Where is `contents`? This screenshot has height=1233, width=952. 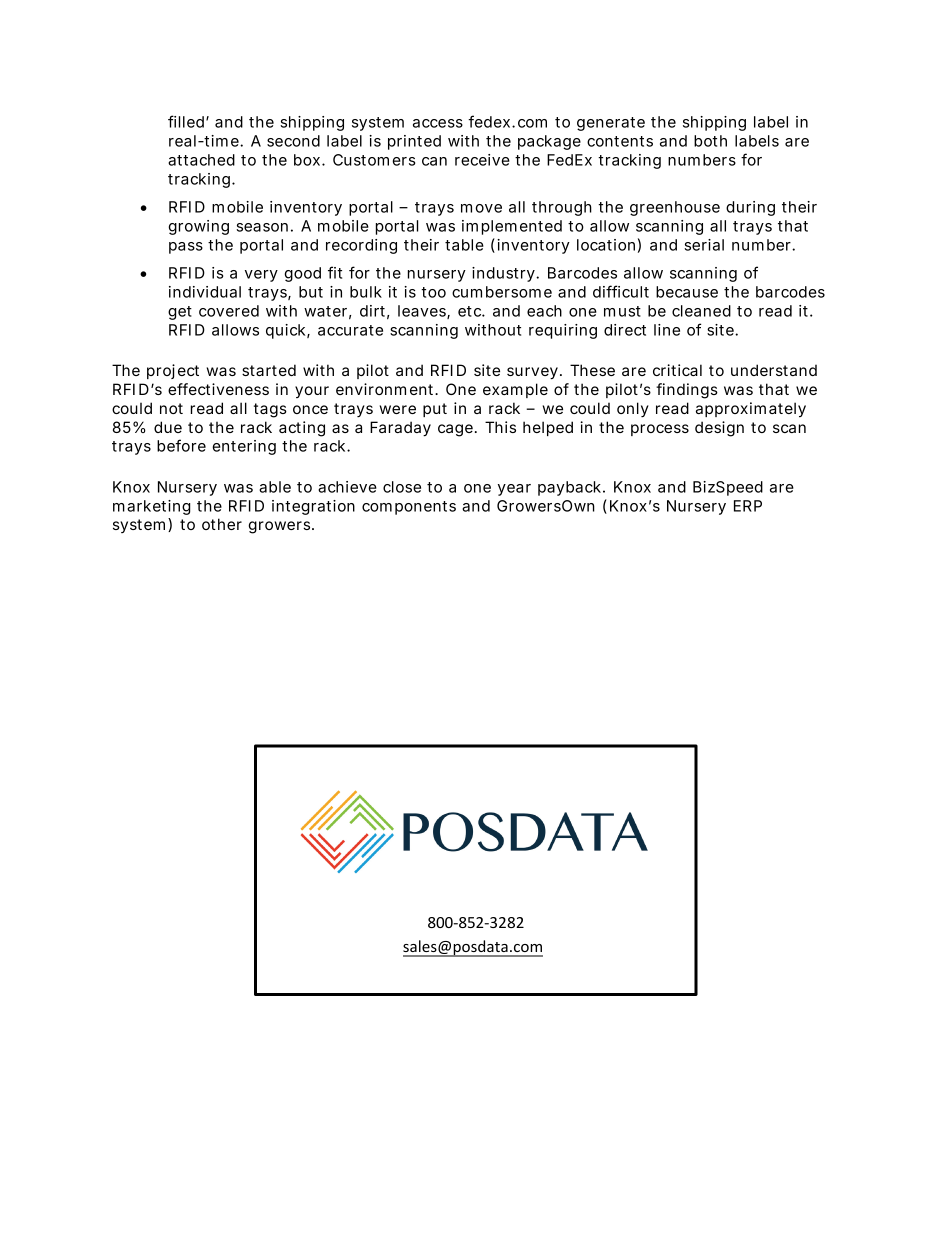
contents is located at coordinates (620, 141).
